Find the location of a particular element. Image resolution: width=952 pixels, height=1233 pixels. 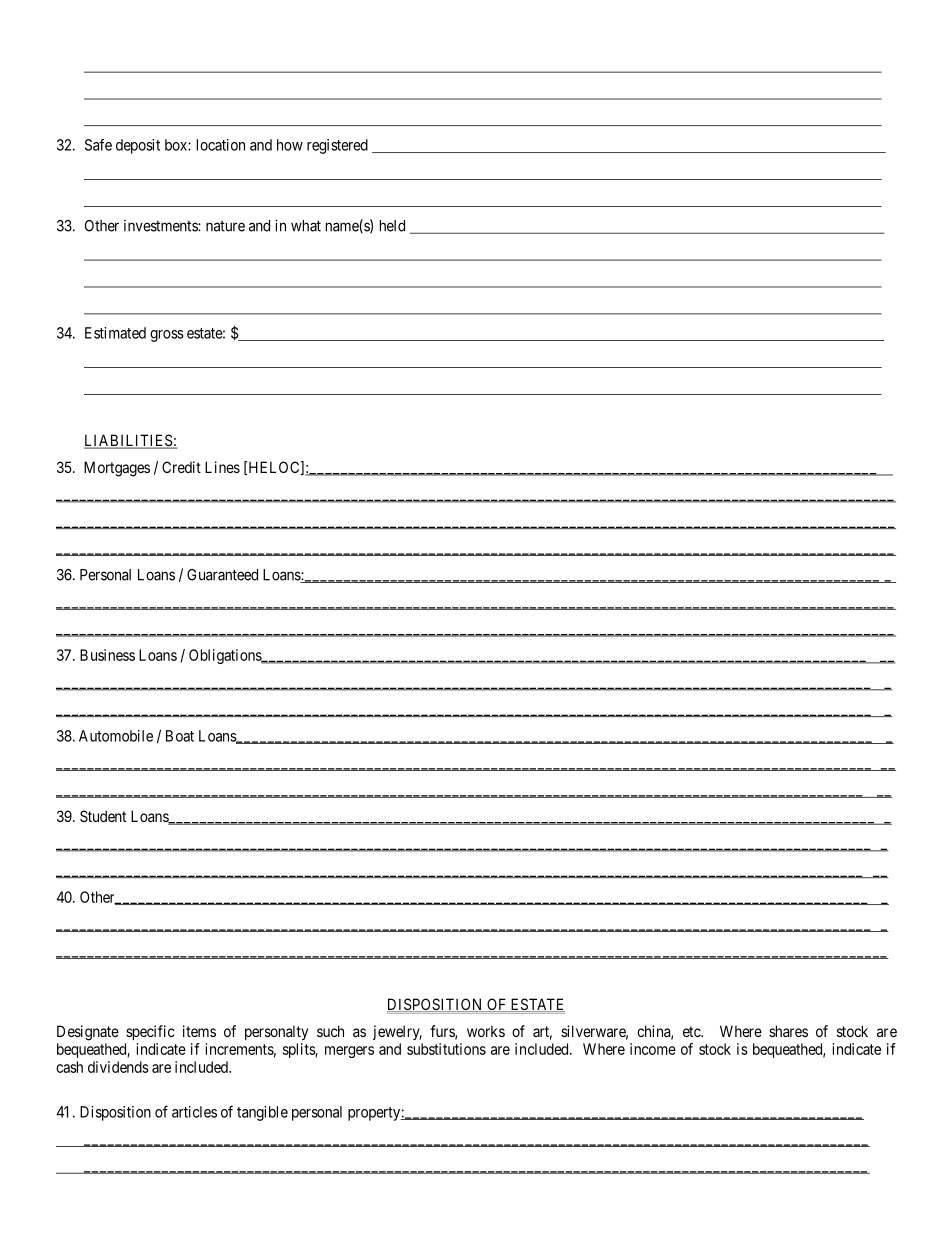

LIABILITIES is located at coordinates (129, 441).
